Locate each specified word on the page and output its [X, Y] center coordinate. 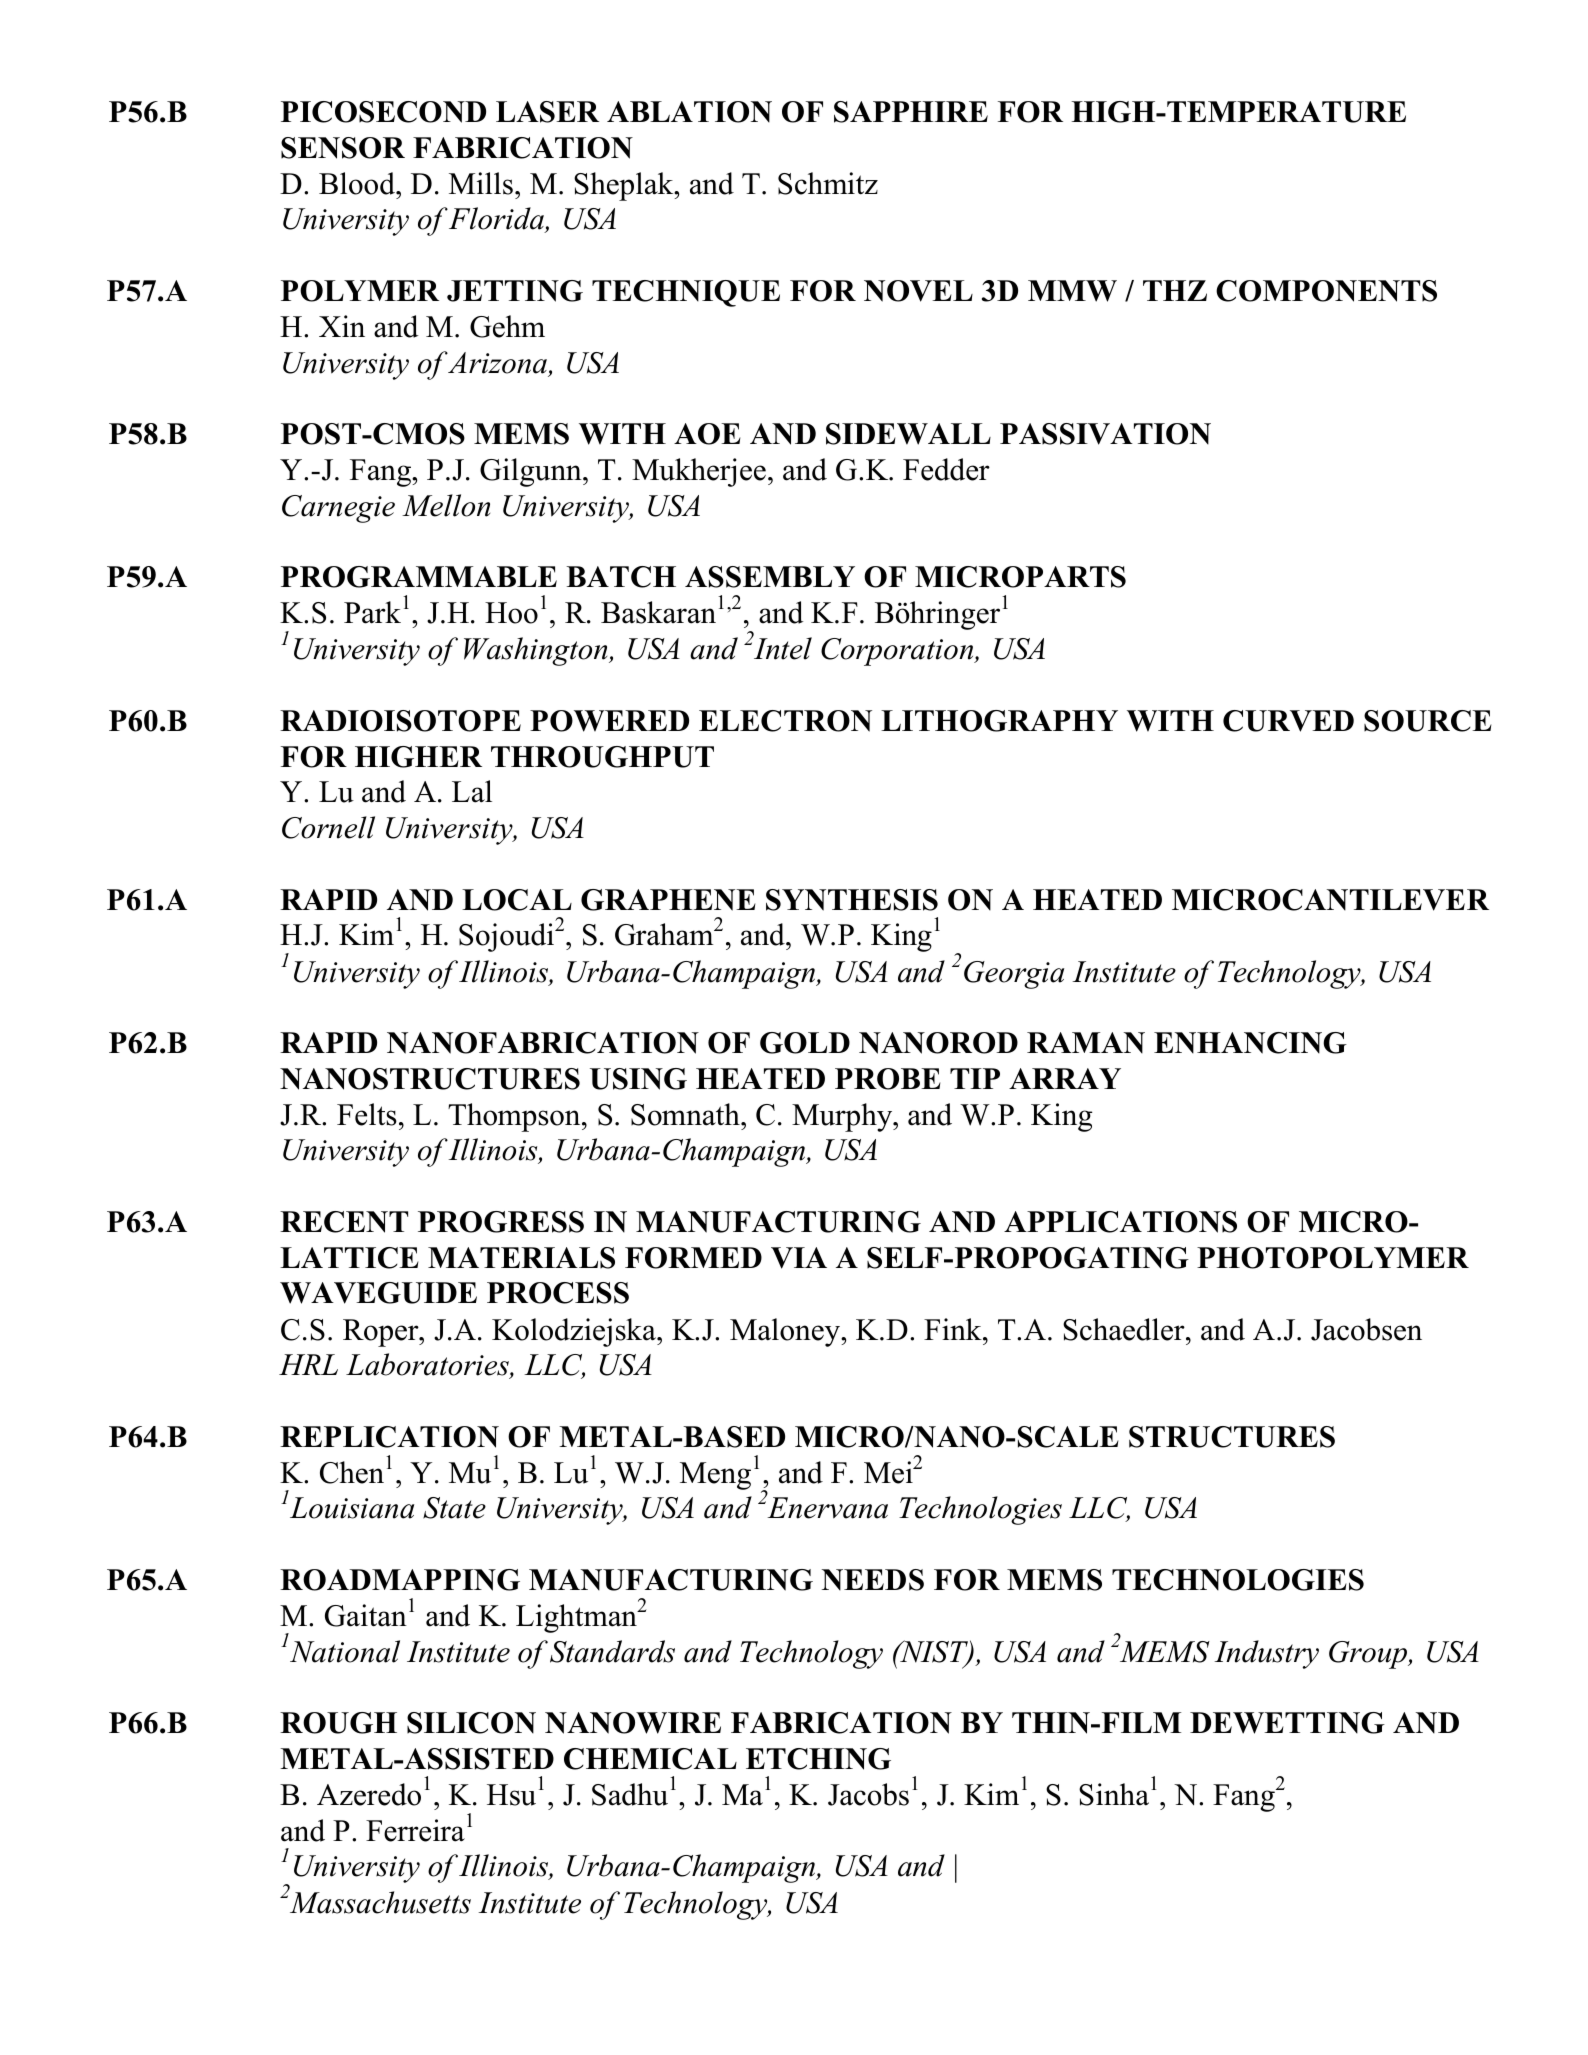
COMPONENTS [1326, 291]
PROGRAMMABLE [419, 577]
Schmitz [828, 183]
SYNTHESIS [852, 900]
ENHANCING [1250, 1043]
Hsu [511, 1795]
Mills [481, 183]
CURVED [1288, 721]
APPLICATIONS [1120, 1222]
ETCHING [818, 1759]
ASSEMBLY [770, 577]
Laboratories [428, 1365]
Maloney [786, 1332]
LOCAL [517, 900]
